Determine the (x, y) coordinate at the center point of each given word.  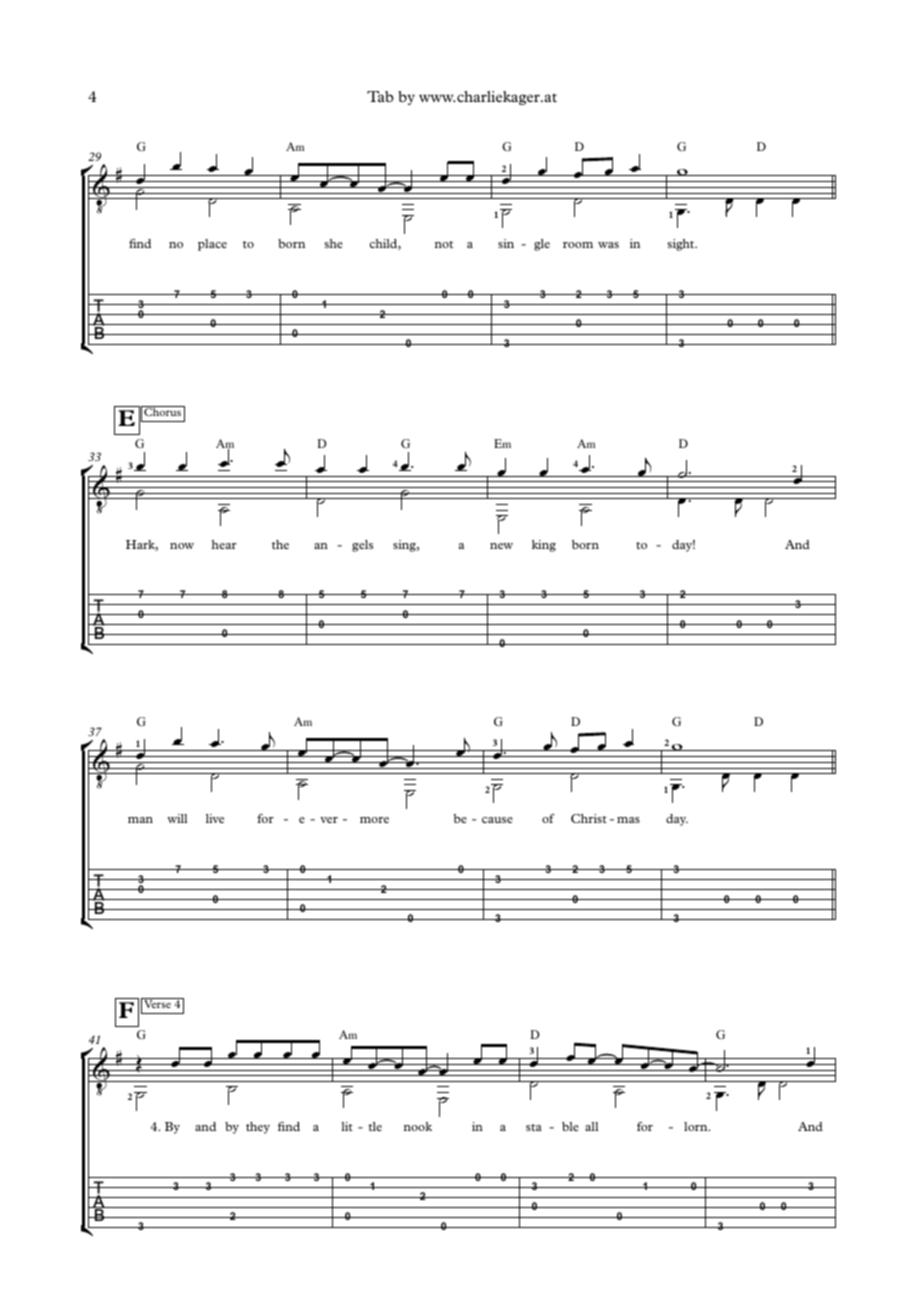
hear (224, 544)
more (374, 820)
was (608, 245)
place (212, 245)
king (544, 546)
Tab (380, 96)
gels (362, 546)
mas (628, 820)
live (215, 818)
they (258, 1128)
